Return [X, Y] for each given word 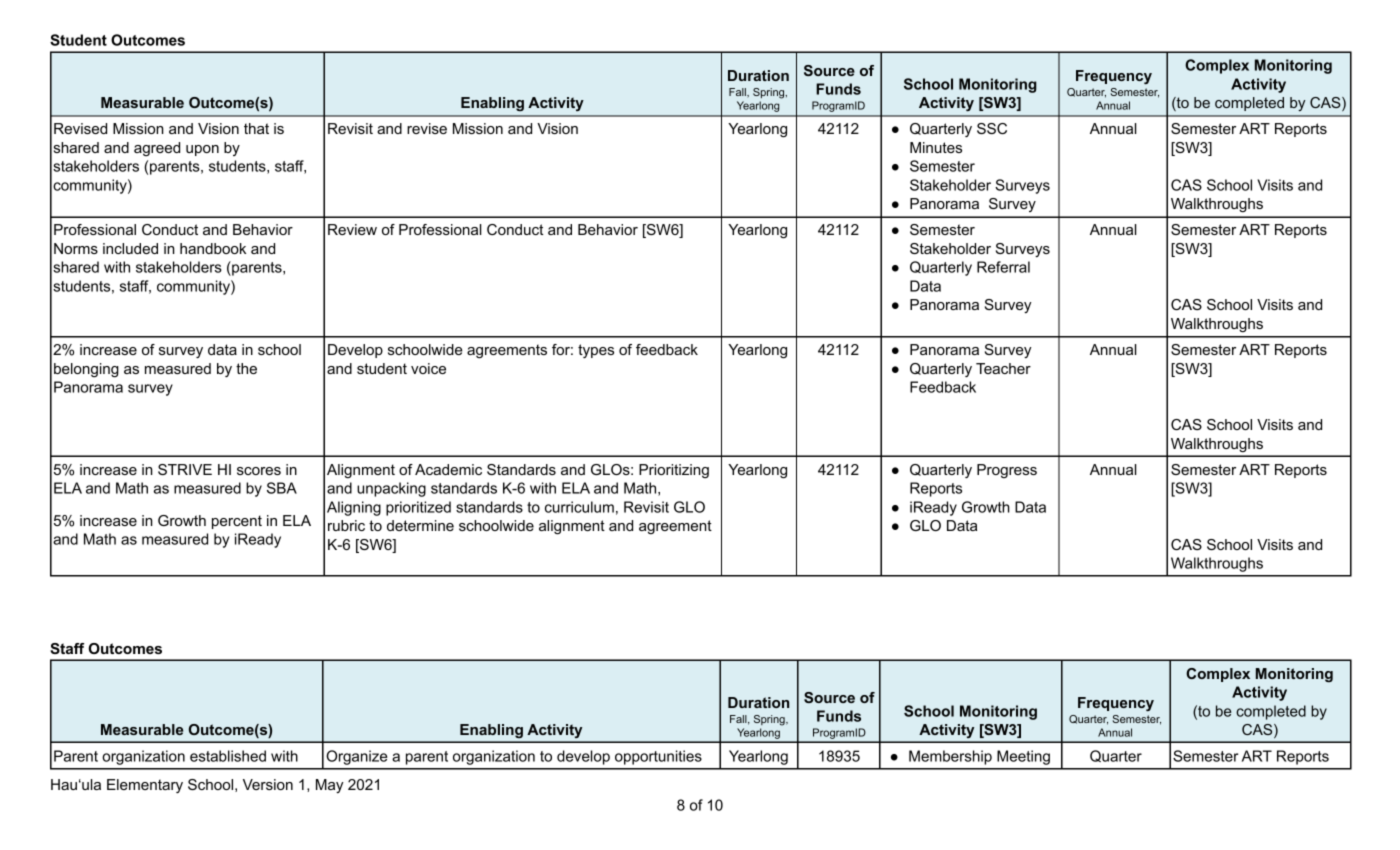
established [228, 756]
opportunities [658, 757]
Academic [448, 469]
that [256, 128]
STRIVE [185, 469]
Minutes [936, 147]
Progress [1007, 471]
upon [202, 150]
